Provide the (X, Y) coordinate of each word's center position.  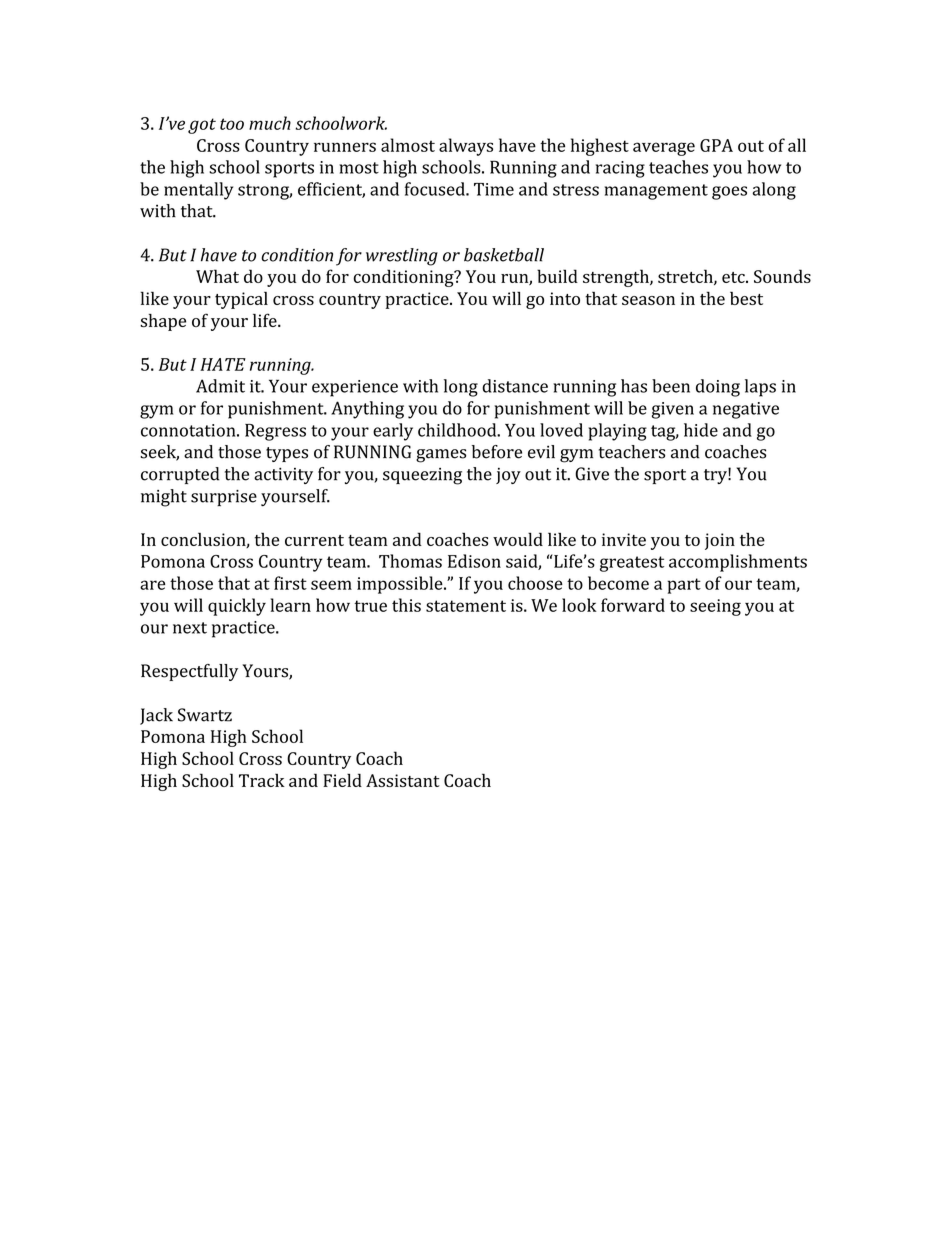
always (466, 147)
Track (262, 780)
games (441, 456)
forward (633, 605)
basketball (504, 255)
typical (241, 300)
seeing (715, 607)
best (746, 298)
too (232, 124)
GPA (716, 145)
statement (466, 606)
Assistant (403, 780)
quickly (237, 607)
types (287, 454)
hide (701, 430)
